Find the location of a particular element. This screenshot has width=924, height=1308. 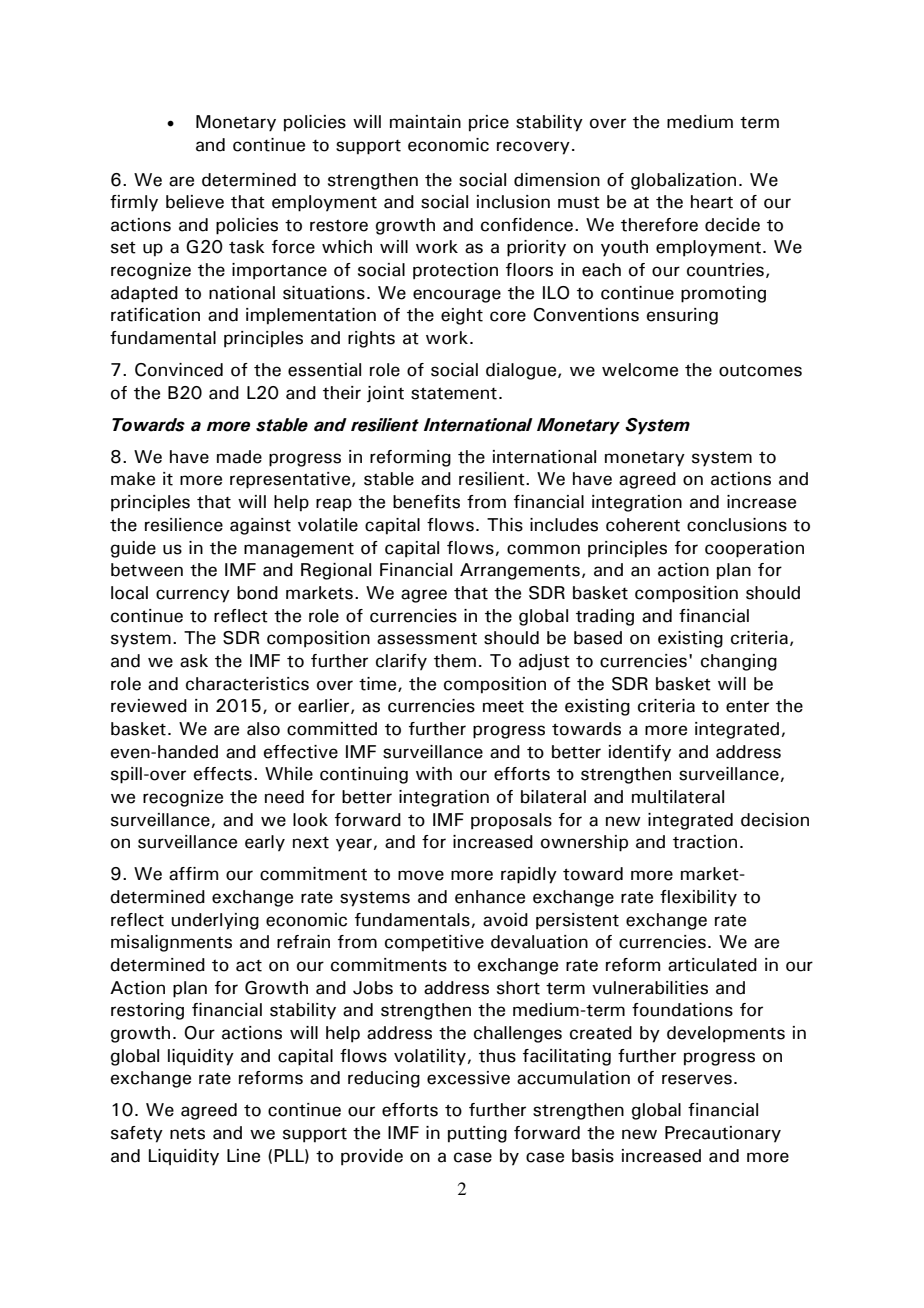

assessment is located at coordinates (427, 638).
